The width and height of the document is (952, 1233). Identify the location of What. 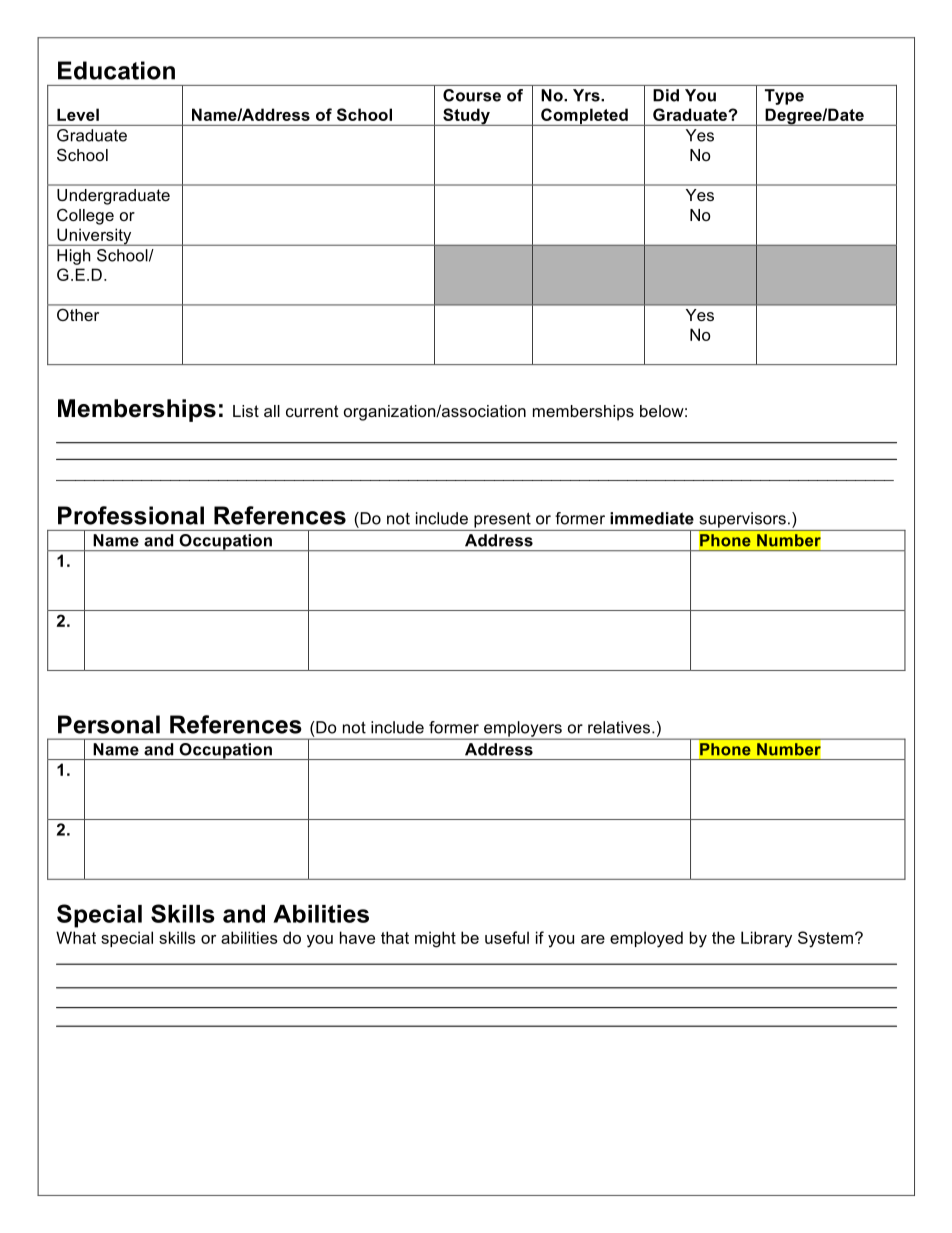
(76, 937).
